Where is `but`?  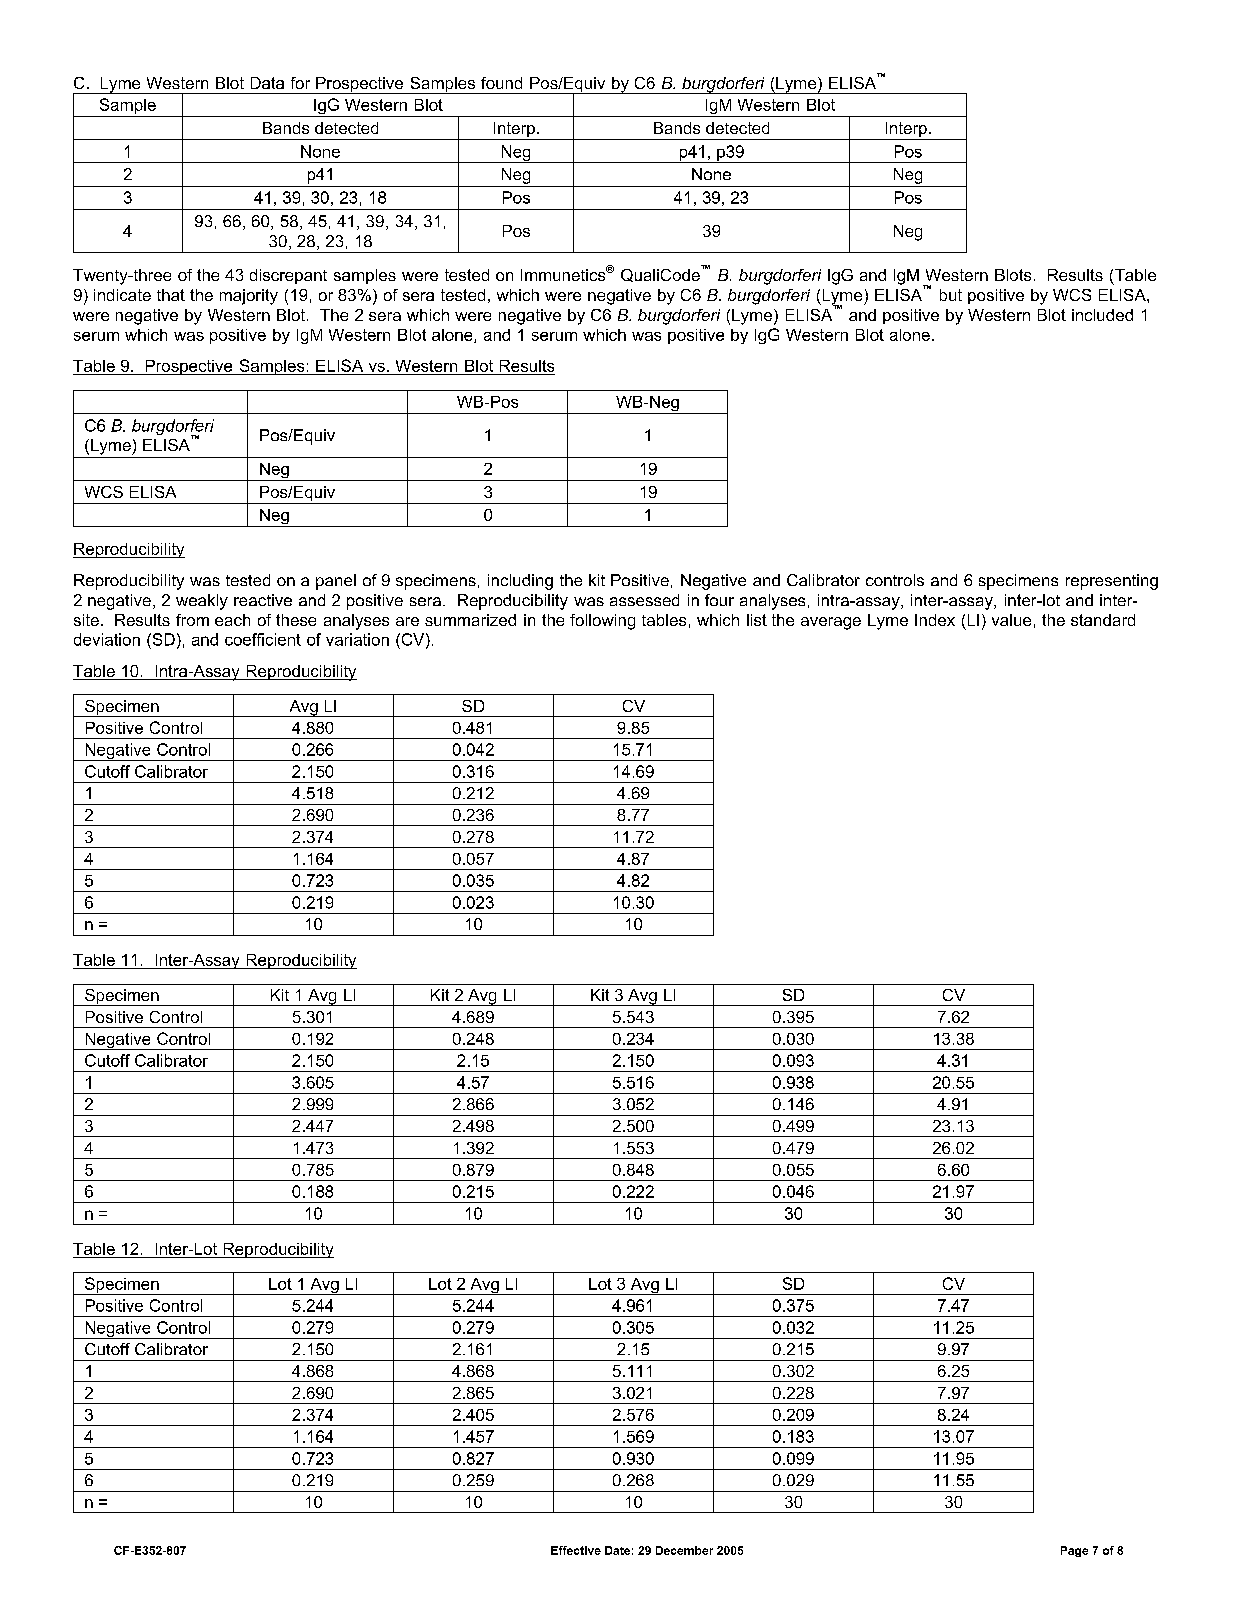 but is located at coordinates (951, 295).
